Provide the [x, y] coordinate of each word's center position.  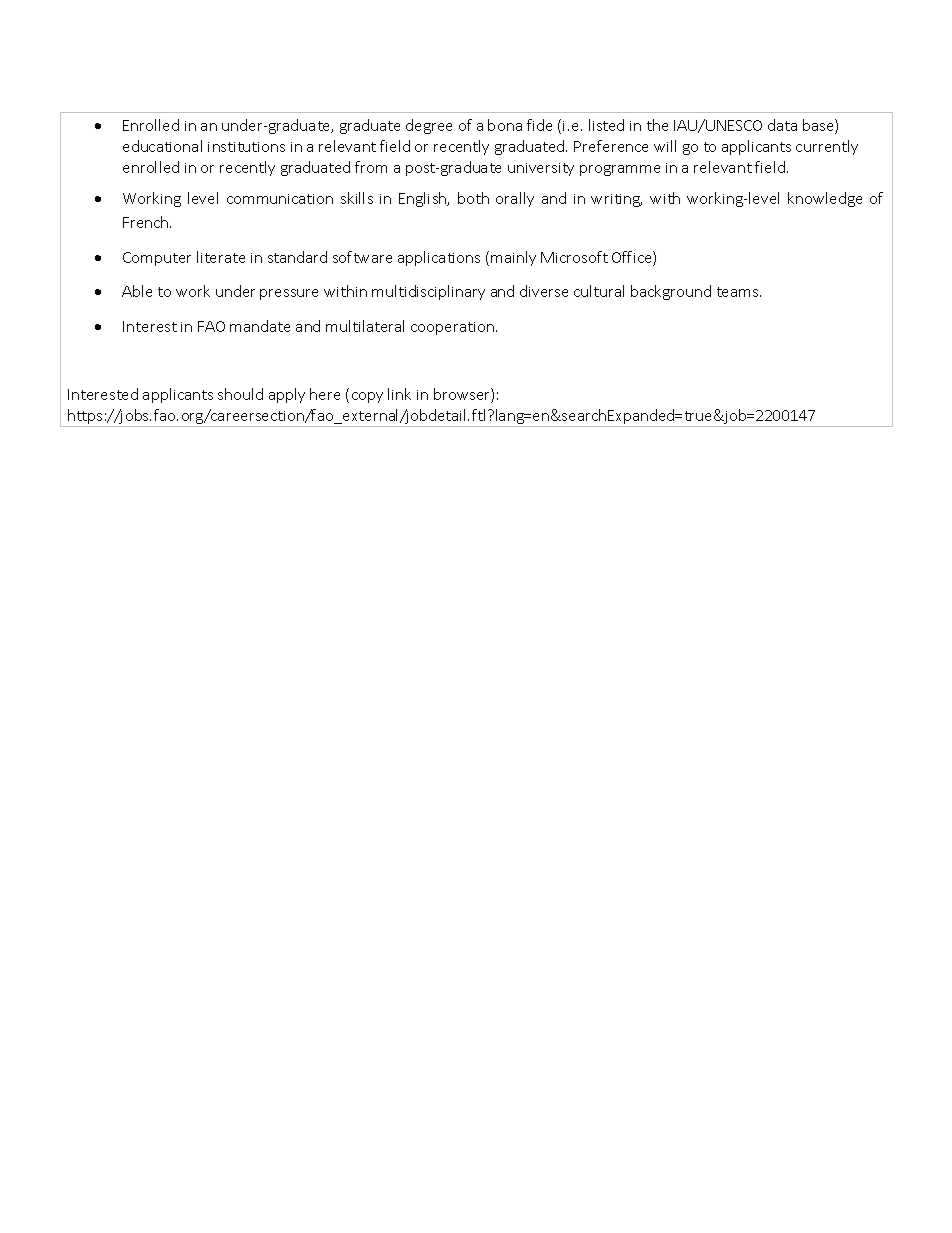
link [399, 394]
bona [505, 125]
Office [633, 258]
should [240, 394]
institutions [246, 147]
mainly [513, 258]
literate [221, 257]
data [782, 125]
